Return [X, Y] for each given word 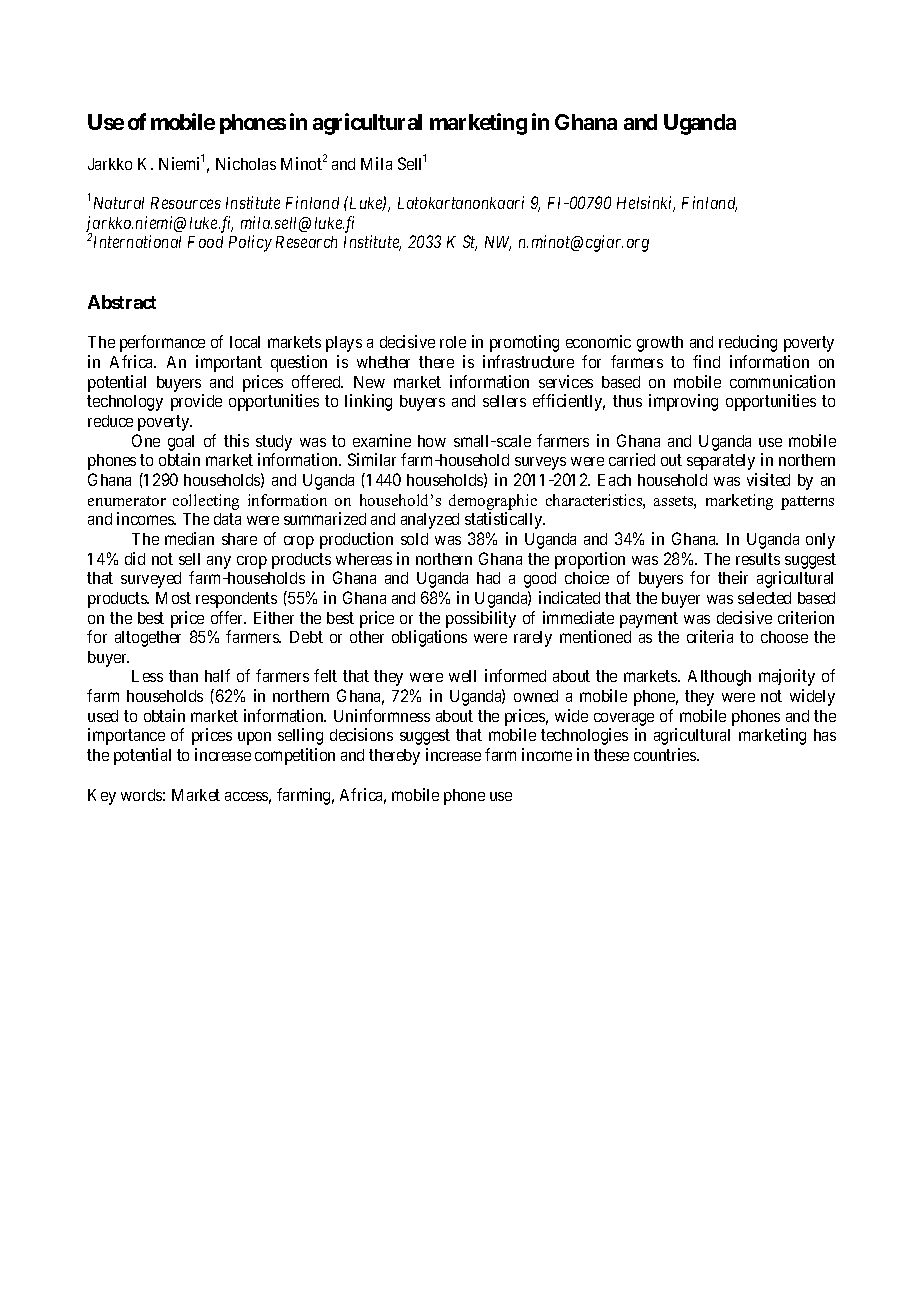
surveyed [151, 580]
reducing [748, 343]
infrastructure [528, 361]
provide [196, 402]
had [488, 578]
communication [782, 381]
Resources [186, 203]
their [733, 577]
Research [306, 242]
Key [102, 797]
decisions [361, 734]
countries [666, 754]
